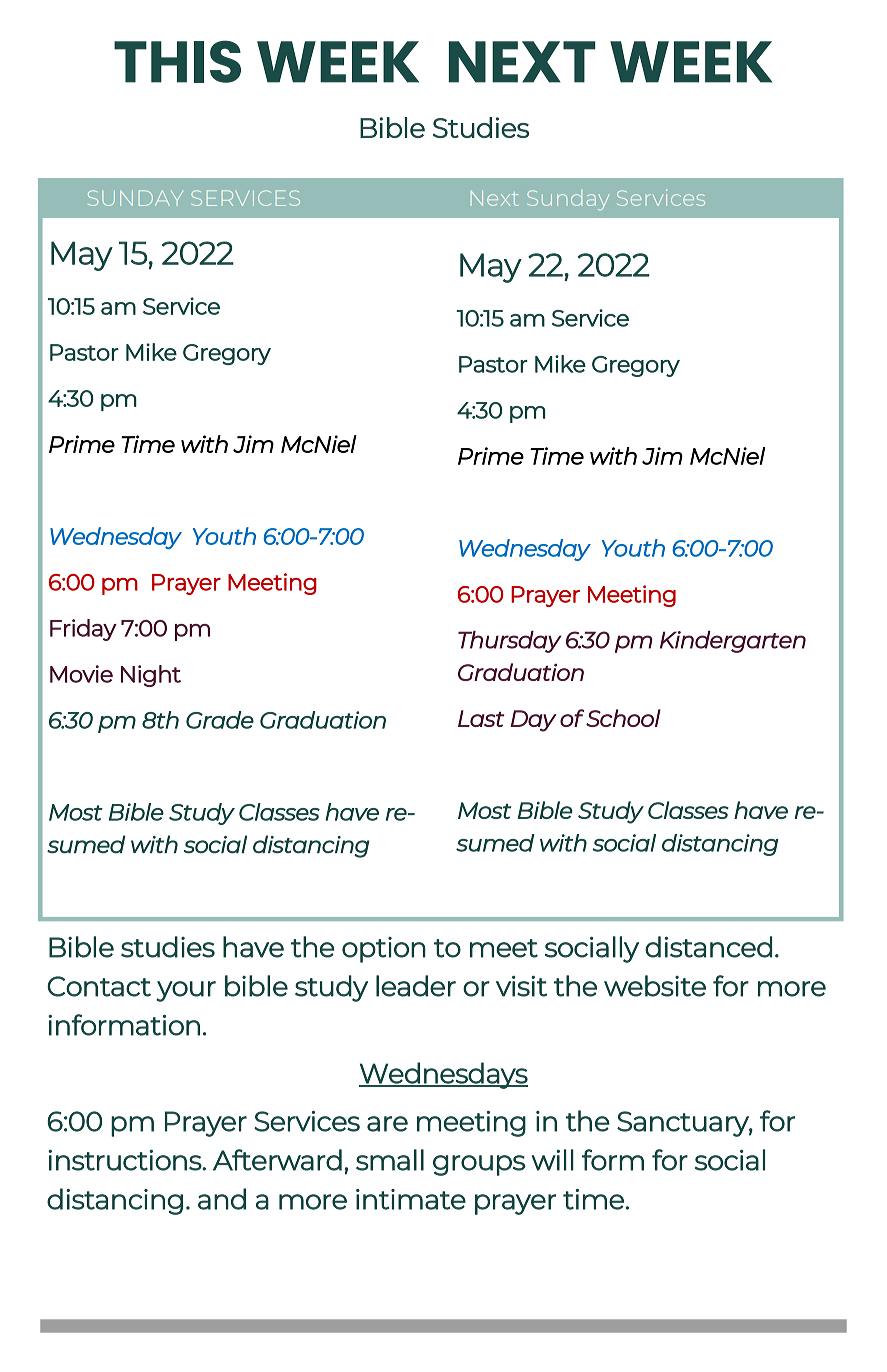 The height and width of the page is (1372, 887). Describe the element at coordinates (655, 986) in the page. I see `website` at that location.
